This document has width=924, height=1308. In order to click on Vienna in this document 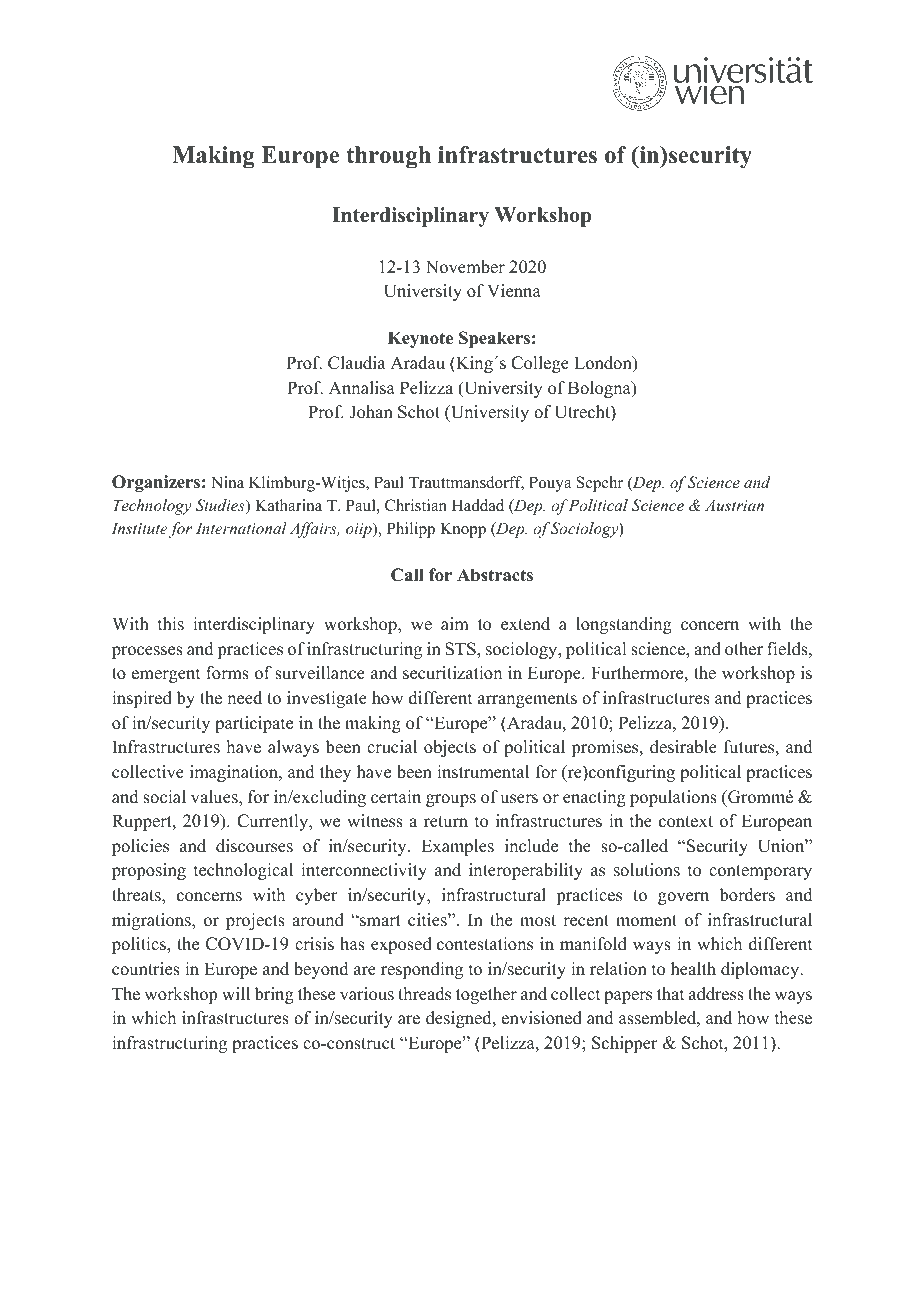, I will do `click(514, 291)`.
